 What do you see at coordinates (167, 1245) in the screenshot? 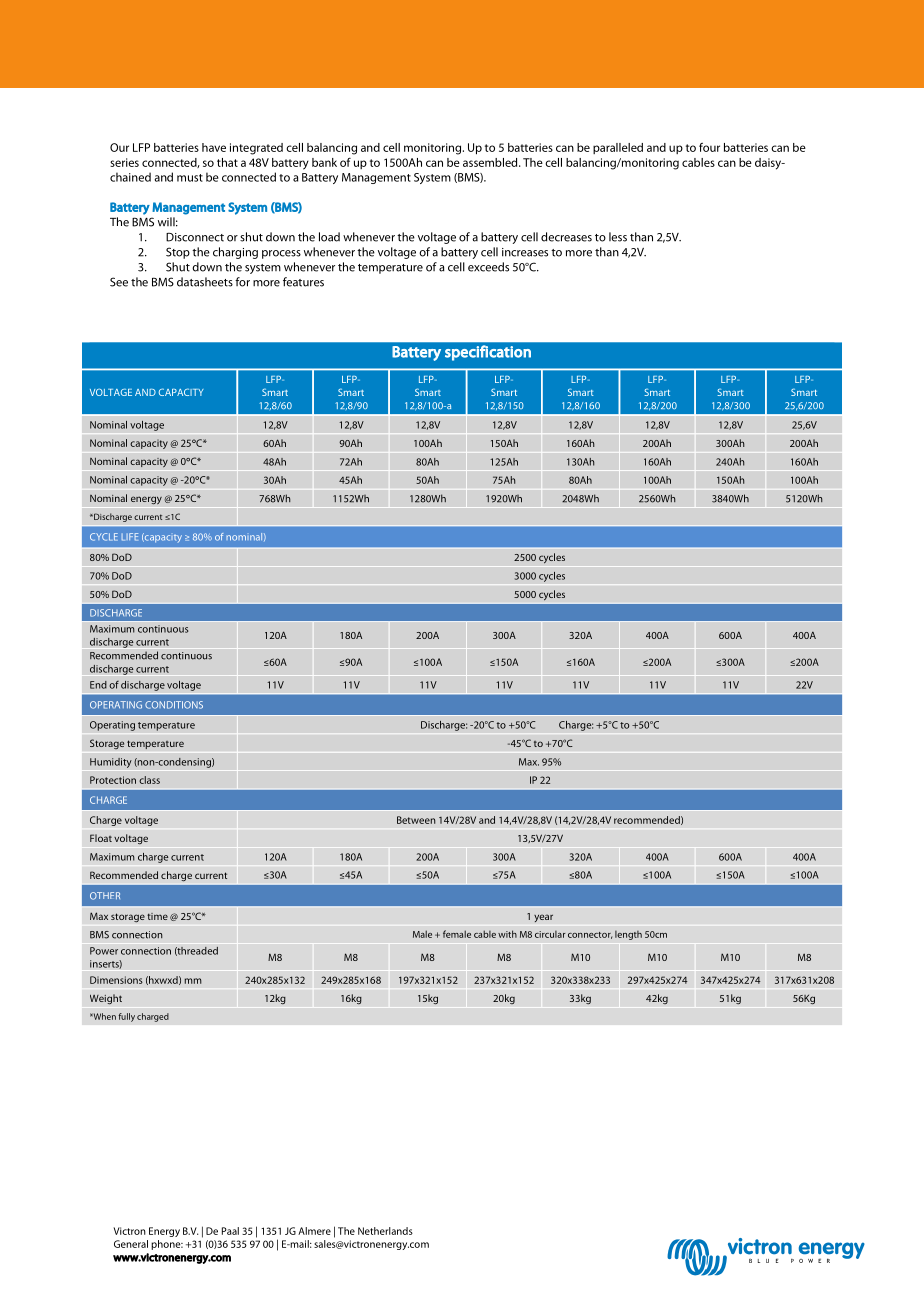
I see `phone` at bounding box center [167, 1245].
